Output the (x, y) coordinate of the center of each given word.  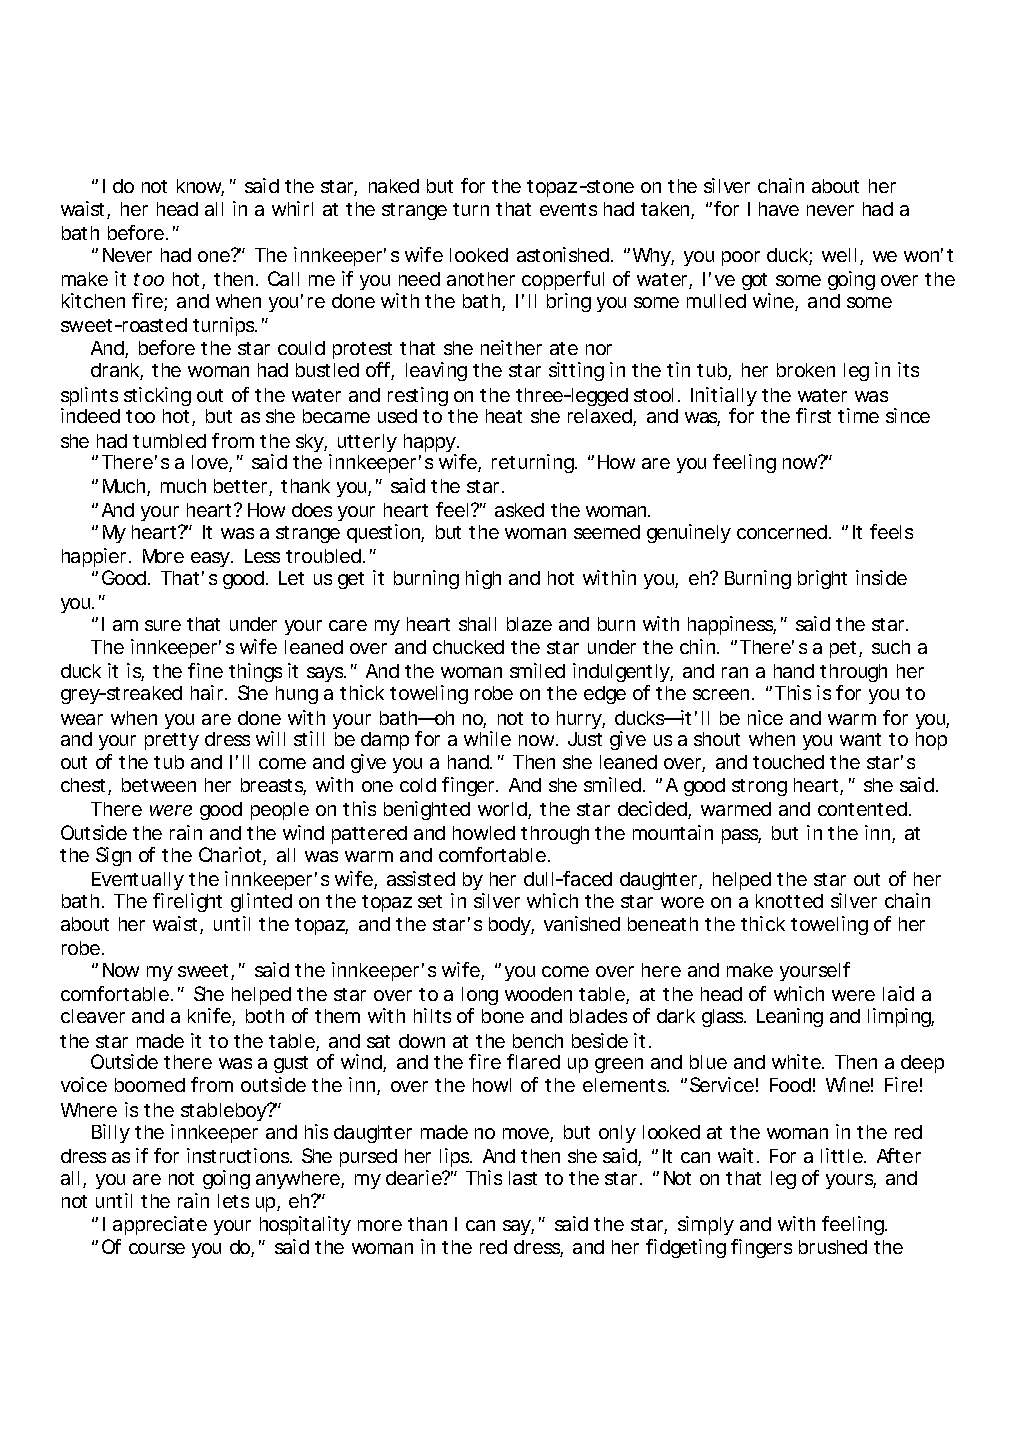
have (779, 209)
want (860, 739)
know (200, 187)
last (523, 1178)
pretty (172, 741)
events (568, 209)
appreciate (160, 1225)
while (487, 738)
